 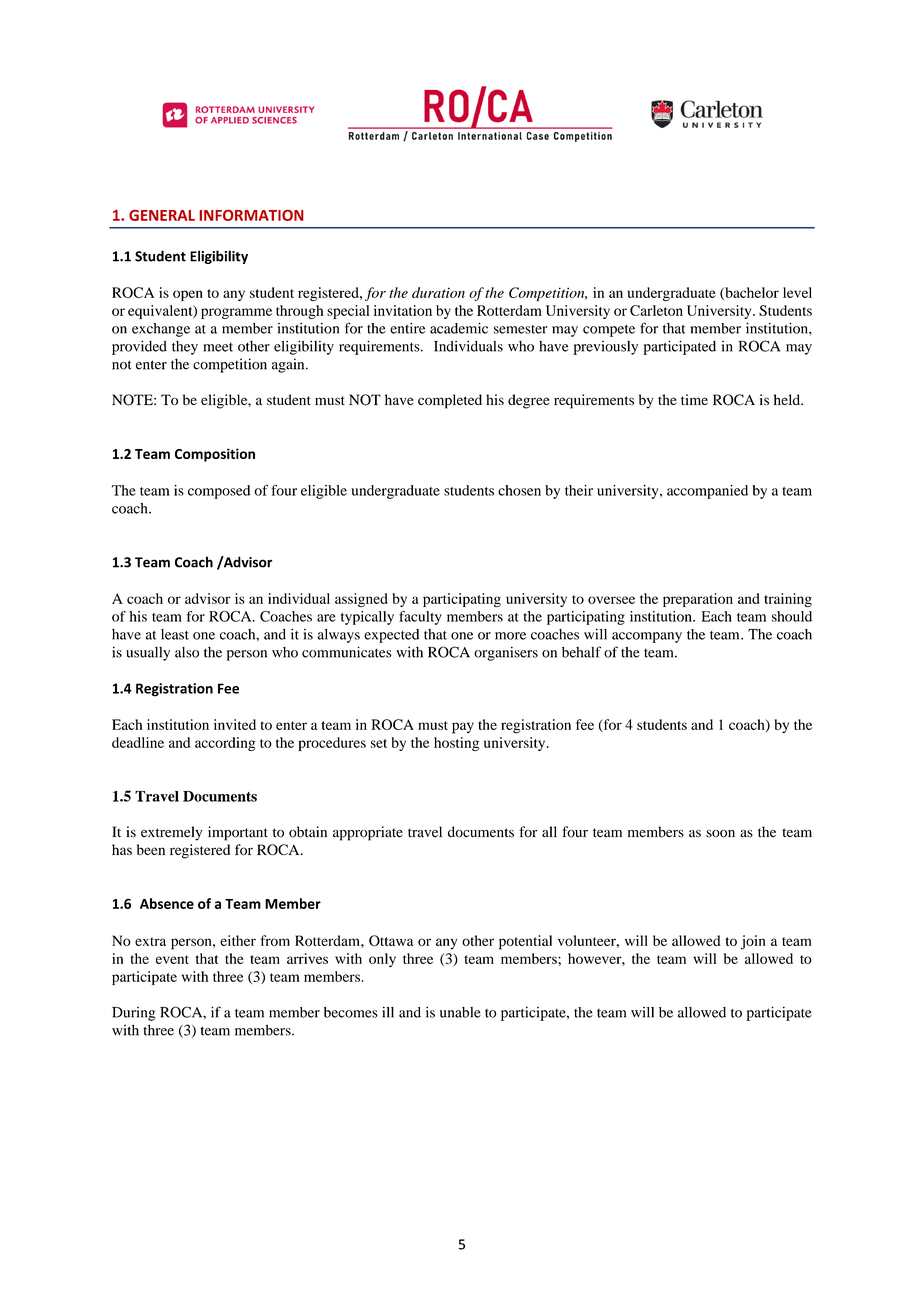 I want to click on duration, so click(x=438, y=292).
